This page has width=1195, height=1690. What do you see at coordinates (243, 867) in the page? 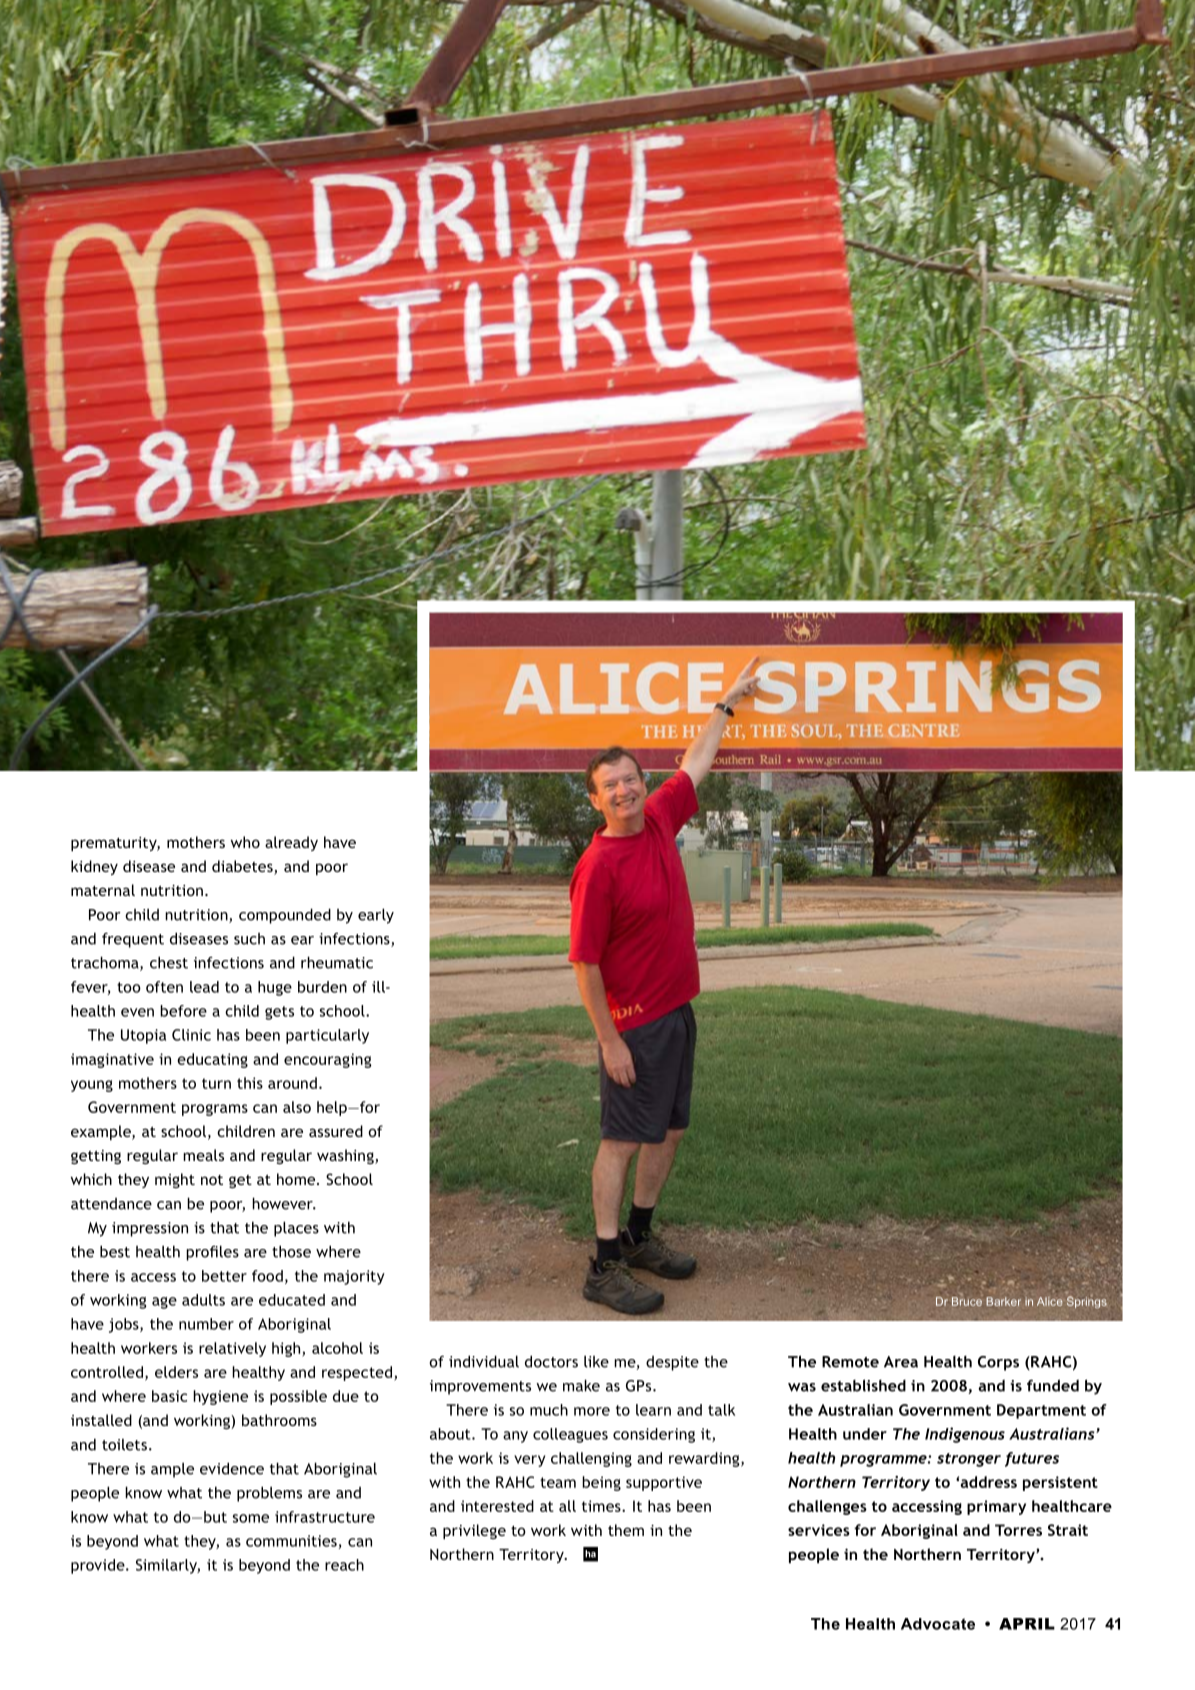
I see `diabetes` at bounding box center [243, 867].
